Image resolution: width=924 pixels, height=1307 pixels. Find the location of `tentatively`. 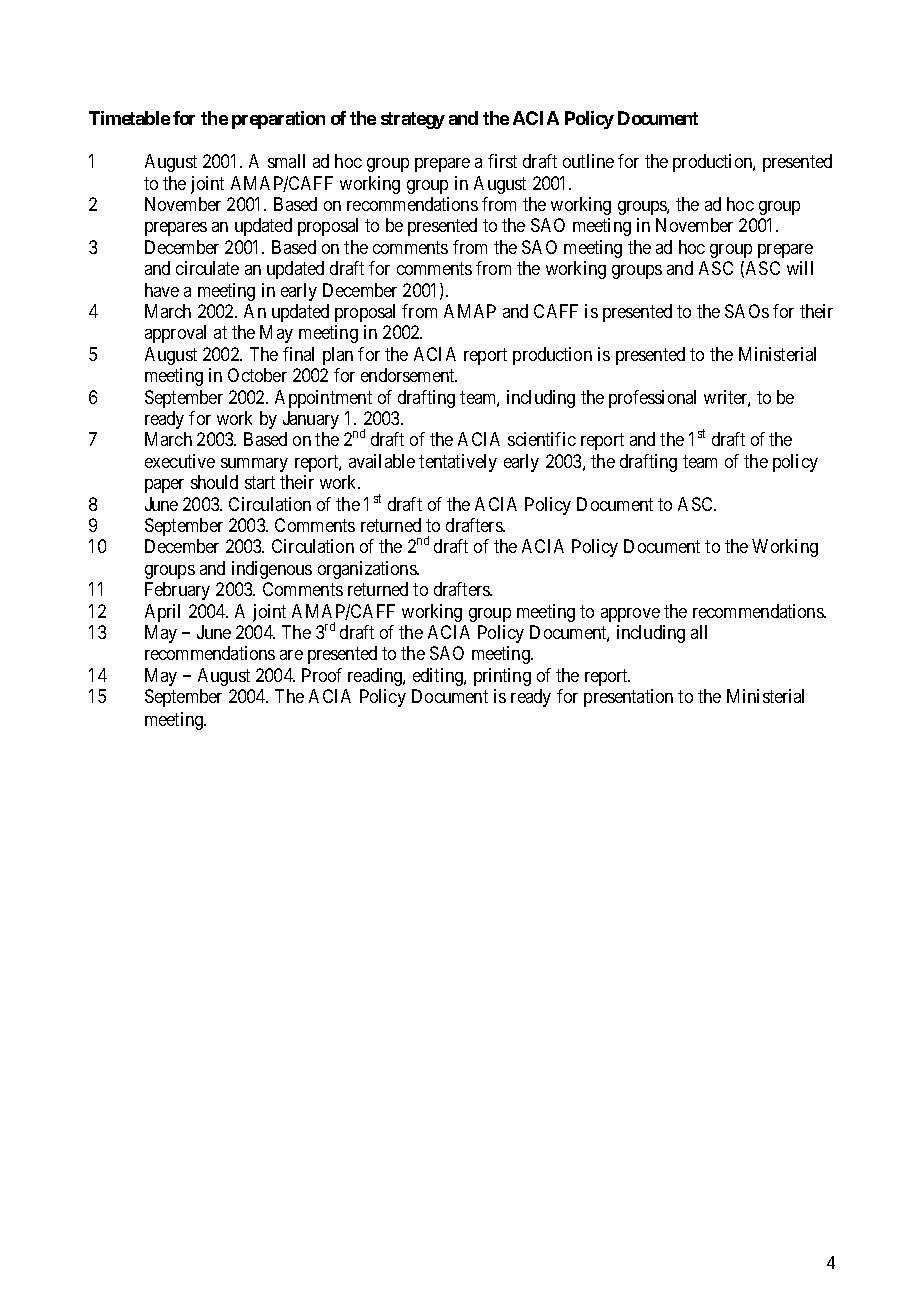

tentatively is located at coordinates (458, 463).
